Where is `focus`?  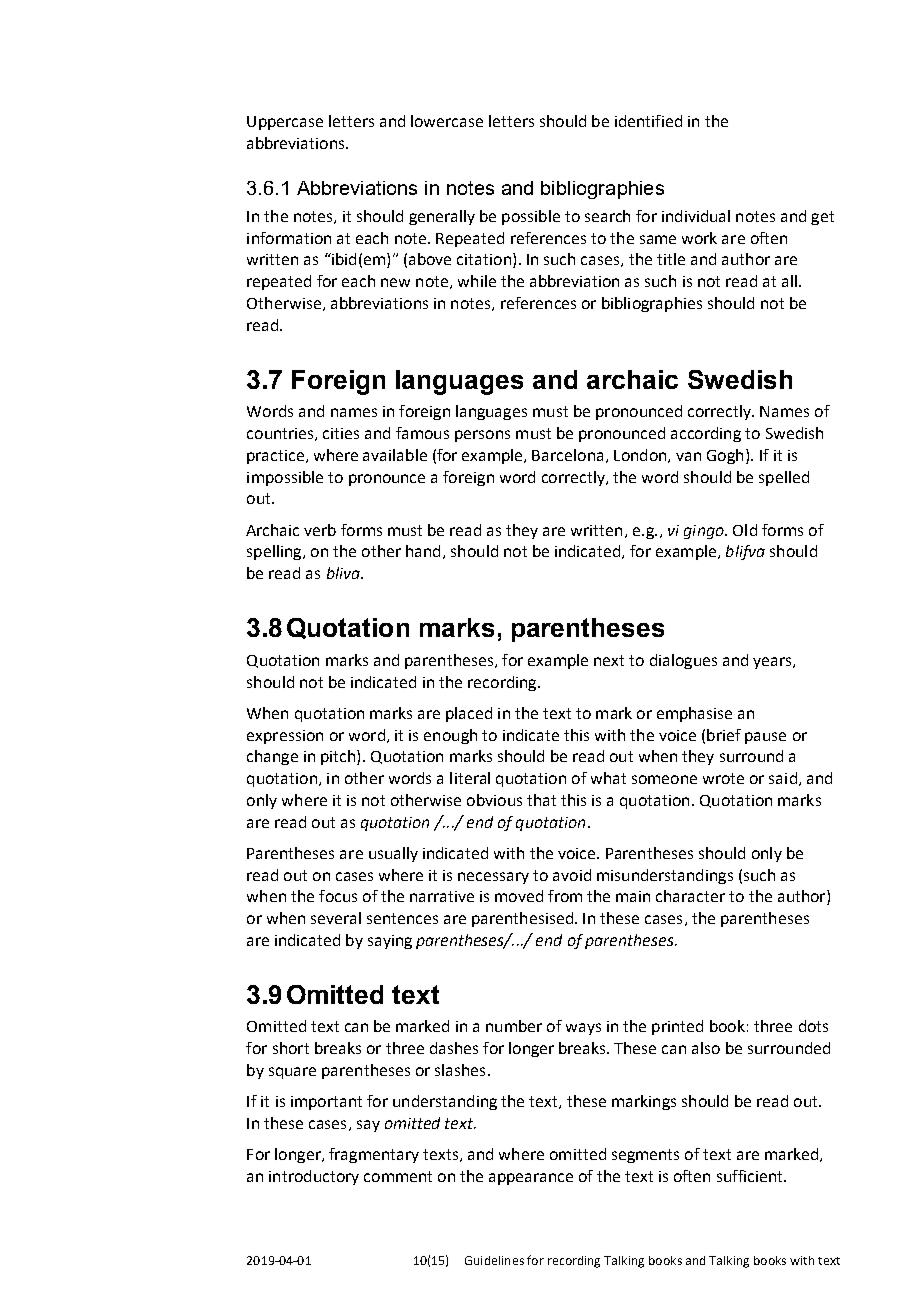 focus is located at coordinates (338, 896).
